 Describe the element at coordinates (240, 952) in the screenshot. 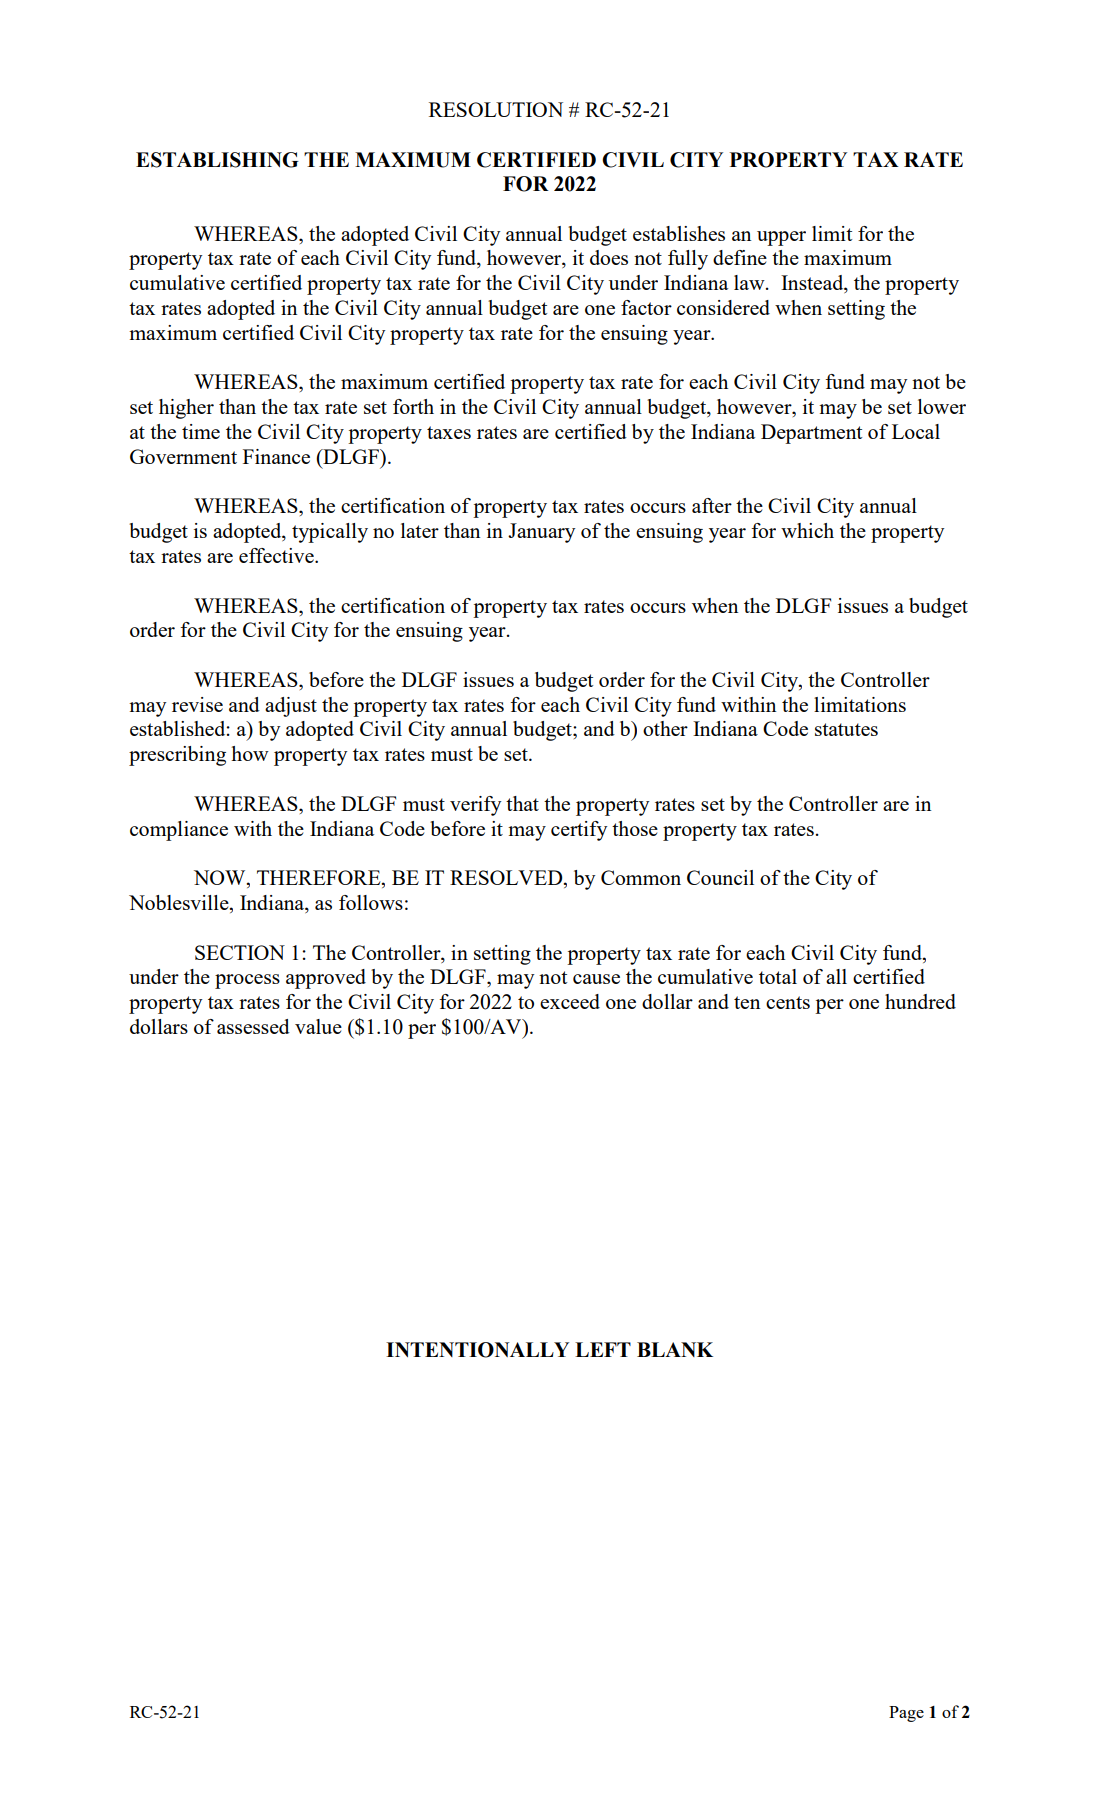

I see `SECTION` at that location.
